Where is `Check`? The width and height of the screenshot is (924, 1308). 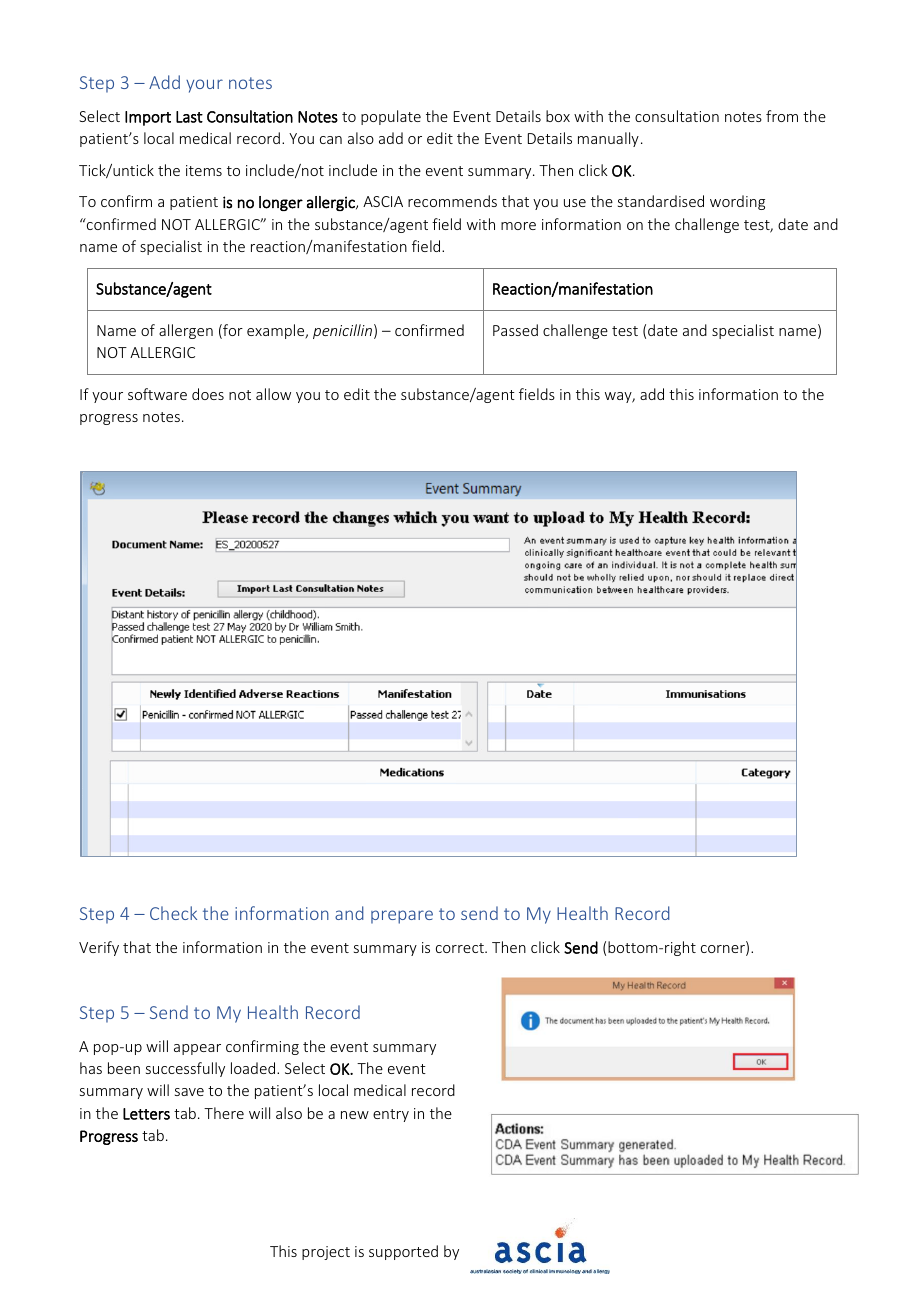 Check is located at coordinates (173, 913).
